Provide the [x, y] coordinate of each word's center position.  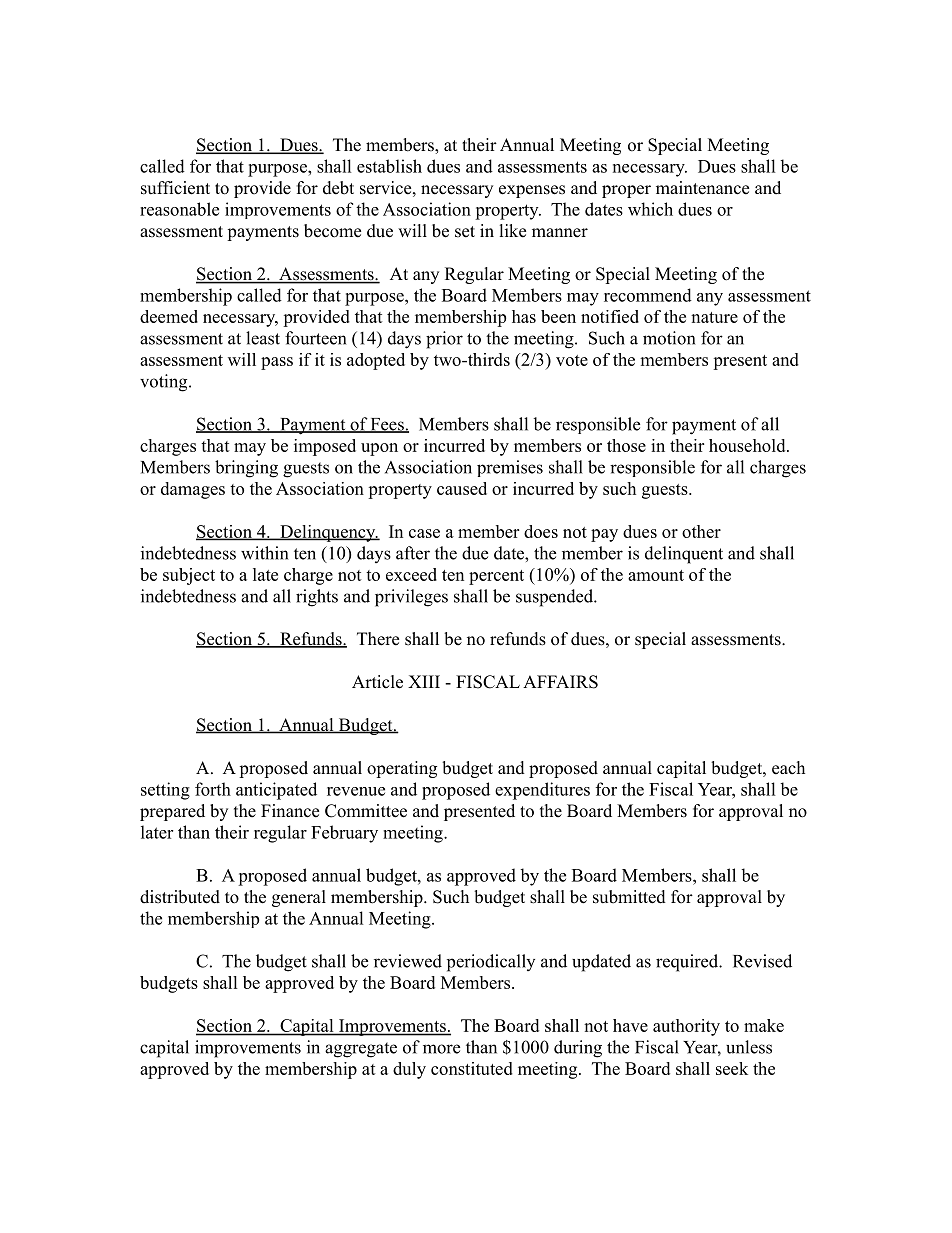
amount [656, 575]
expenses [532, 191]
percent [496, 577]
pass [277, 363]
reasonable [179, 209]
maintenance [702, 188]
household [748, 445]
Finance [290, 811]
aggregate [361, 1050]
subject [189, 576]
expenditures [542, 791]
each [788, 768]
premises [510, 468]
